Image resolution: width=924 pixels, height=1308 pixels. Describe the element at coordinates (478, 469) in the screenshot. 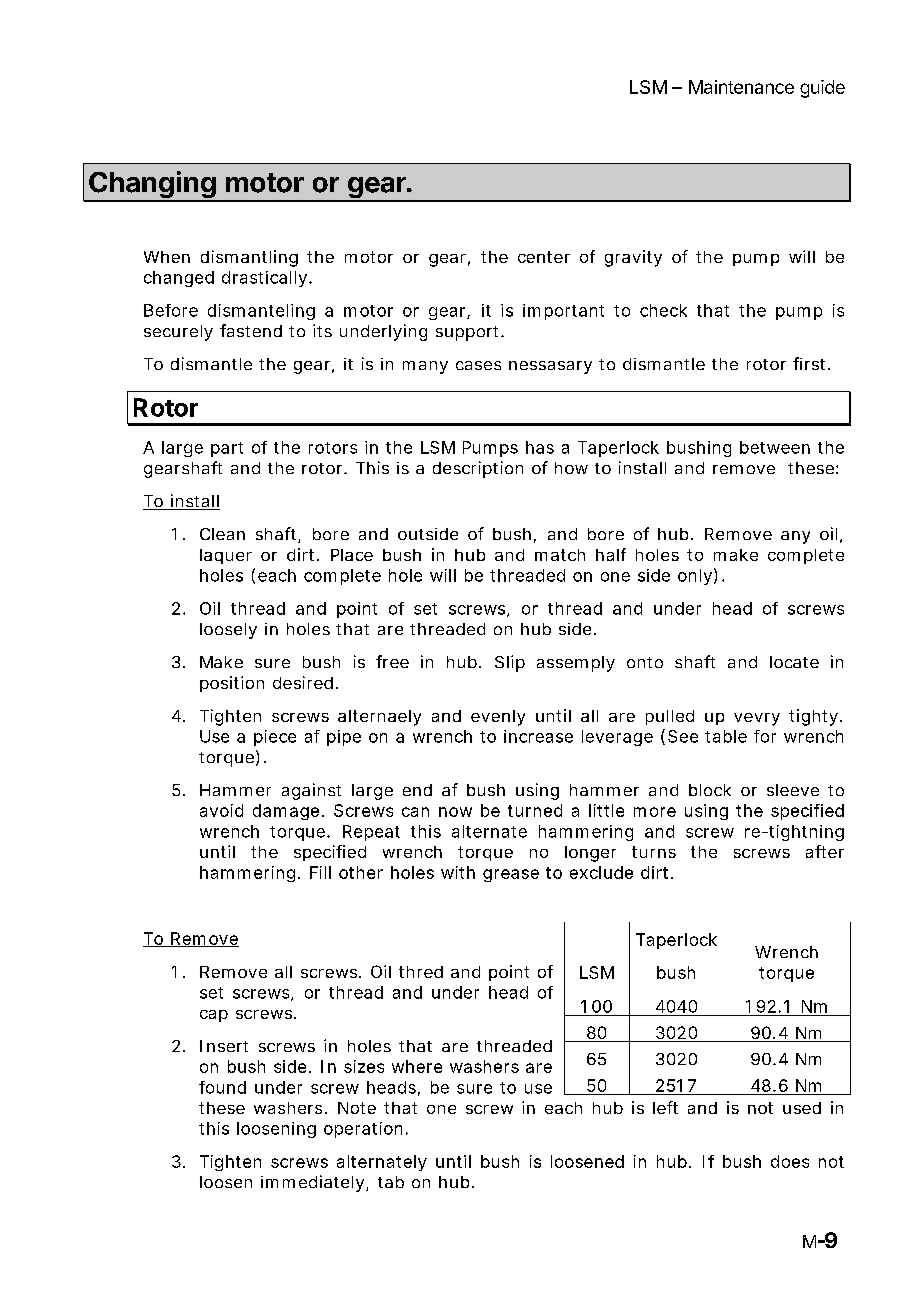

I see `description` at that location.
